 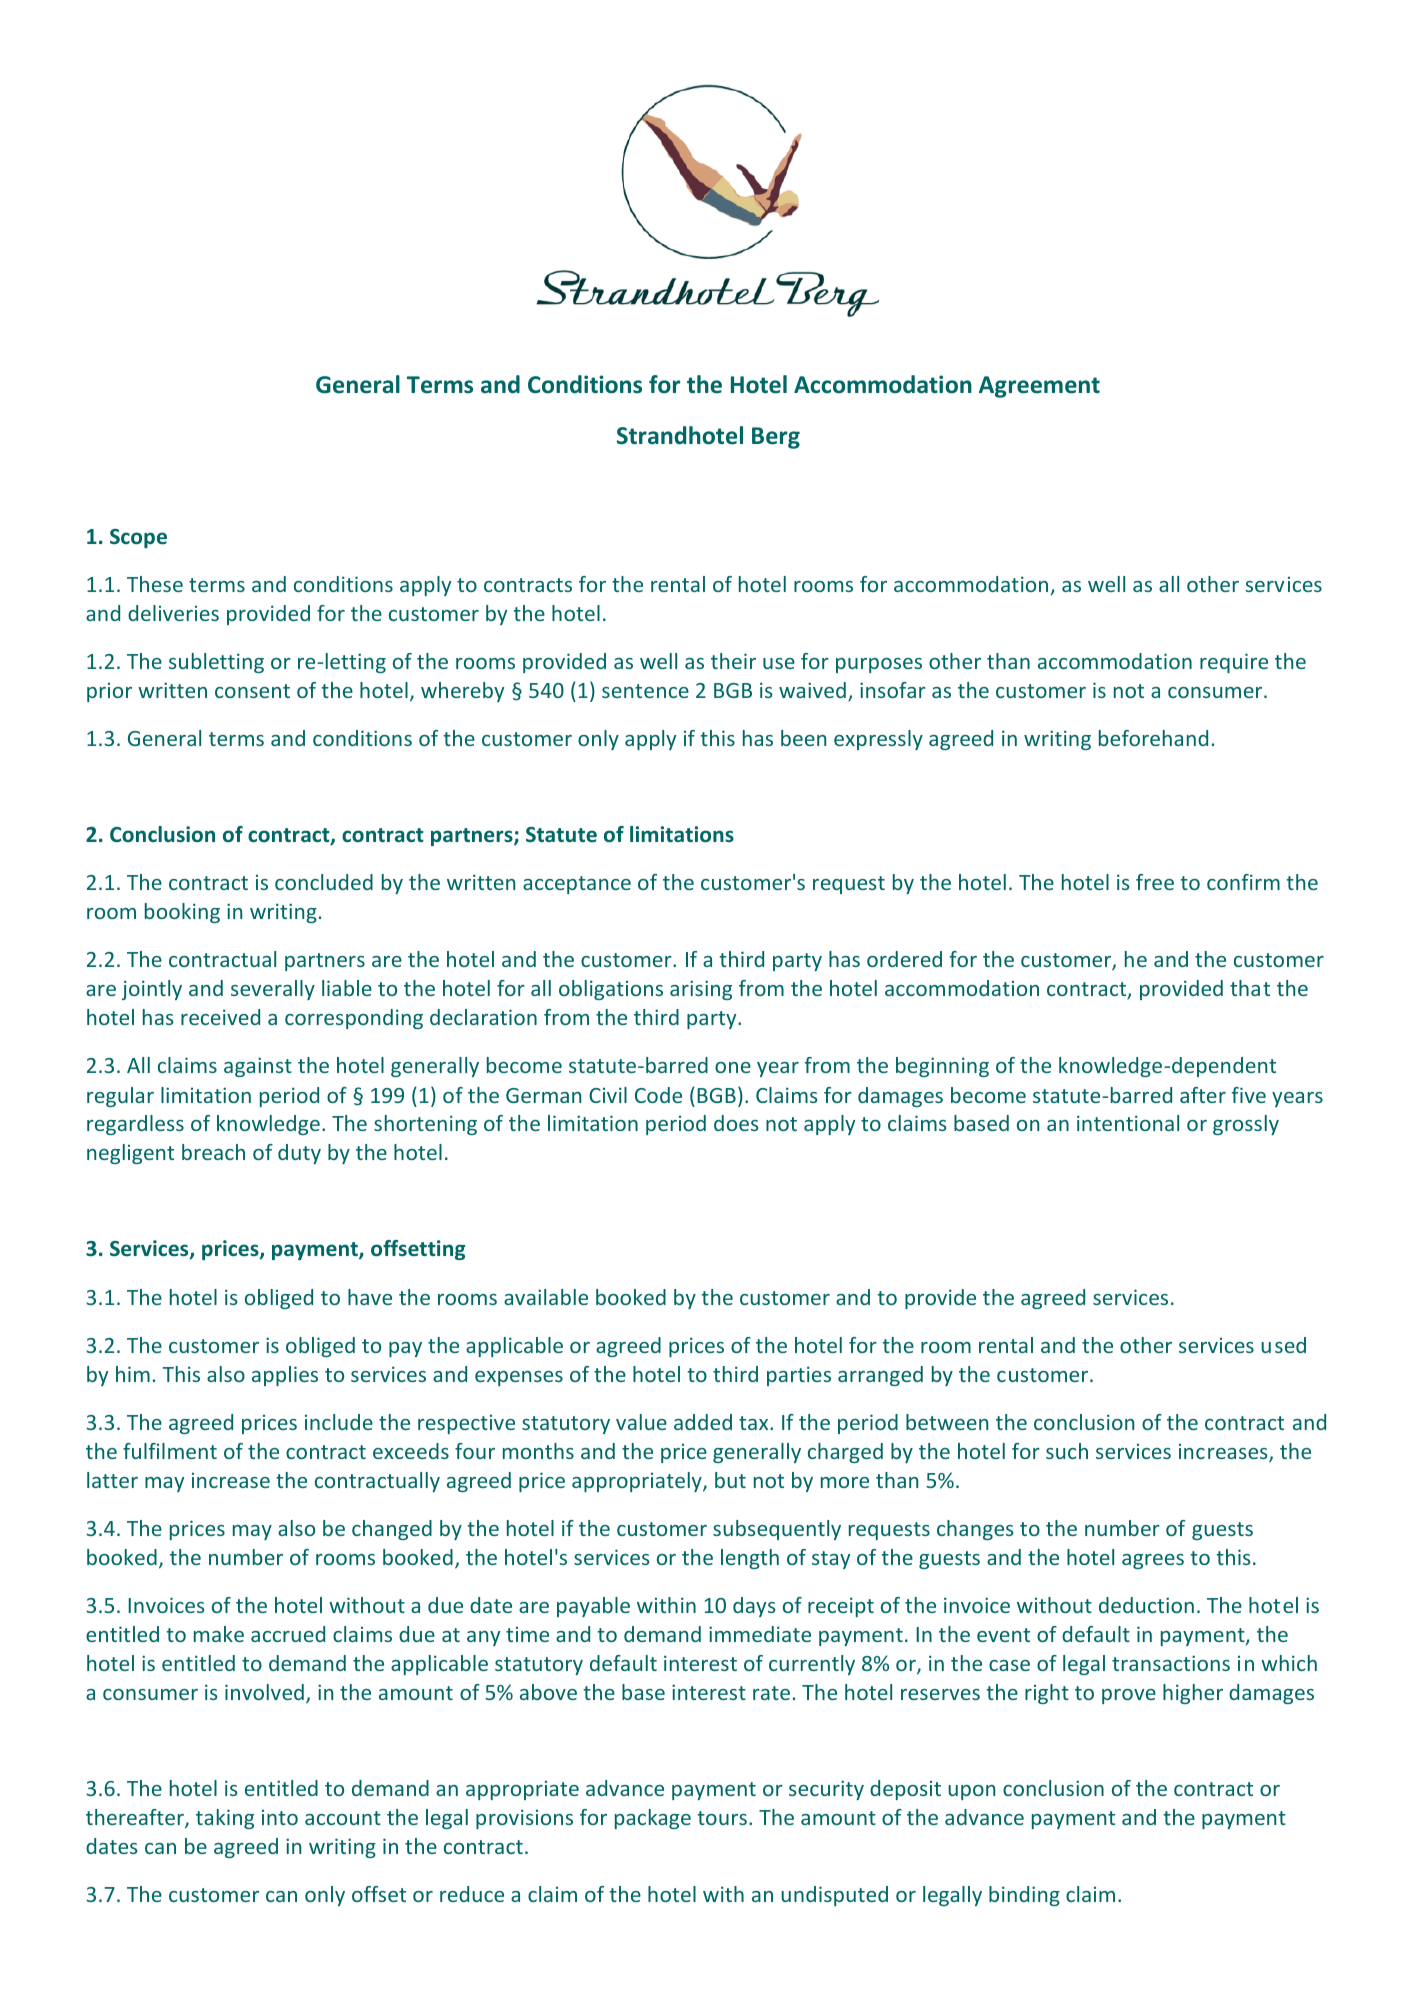 What do you see at coordinates (776, 438) in the image?
I see `Berg` at bounding box center [776, 438].
